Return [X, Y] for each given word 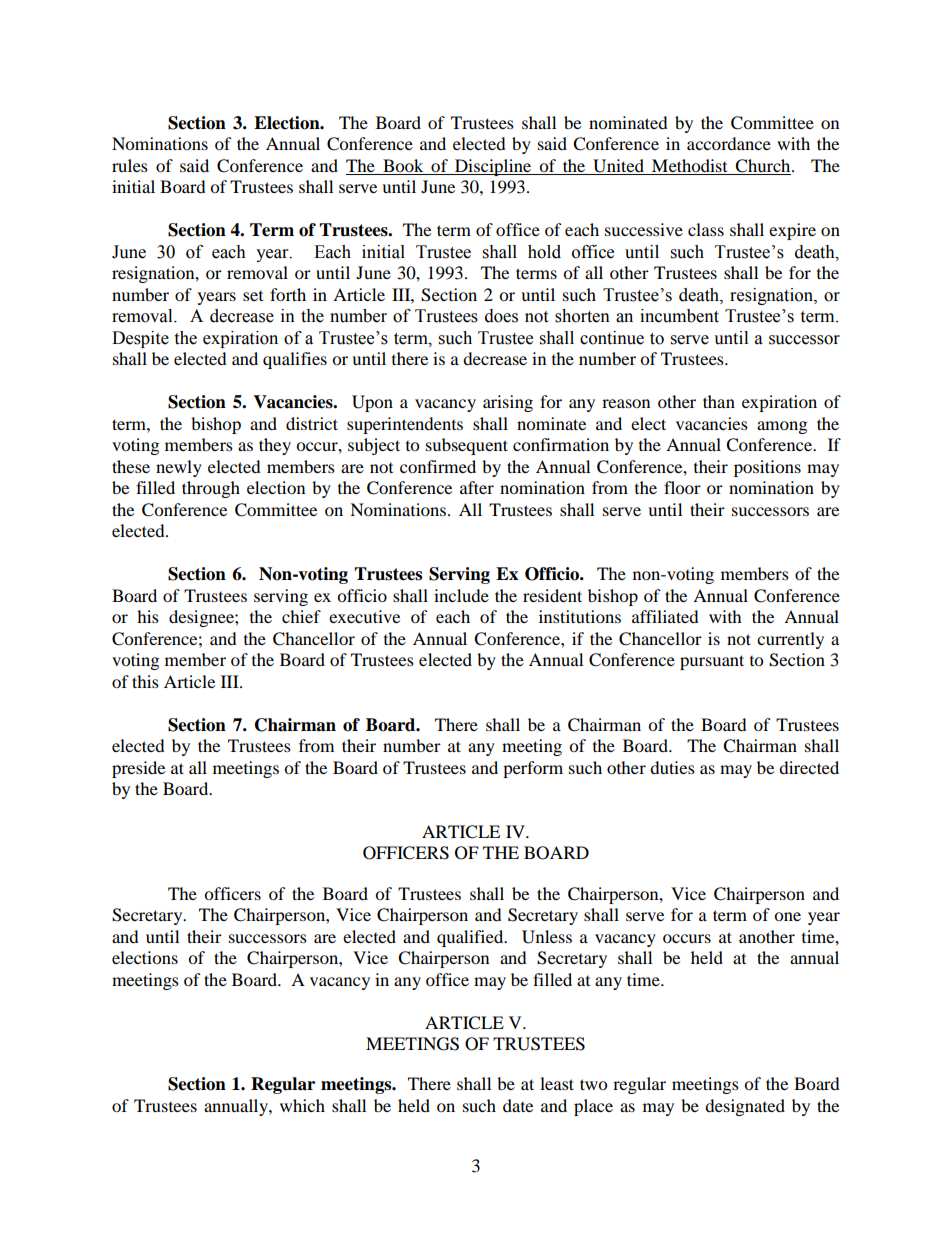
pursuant [712, 662]
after [477, 487]
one [787, 916]
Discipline [493, 167]
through [211, 489]
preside [138, 769]
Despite [140, 339]
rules [130, 165]
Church [763, 167]
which [302, 1105]
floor [682, 487]
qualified [471, 938]
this [145, 681]
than [719, 401]
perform [533, 769]
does [501, 316]
